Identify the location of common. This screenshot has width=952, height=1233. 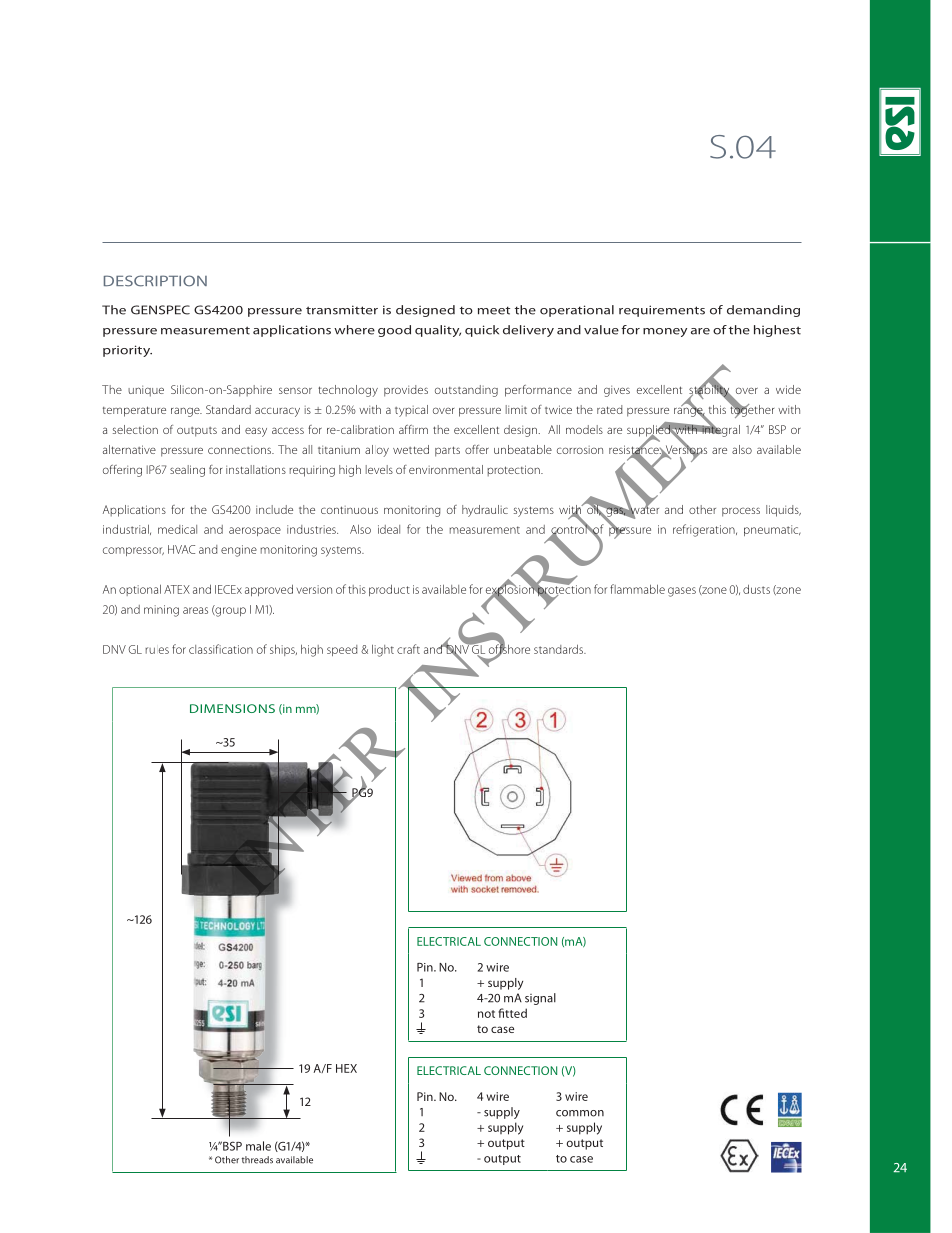
(580, 1113).
